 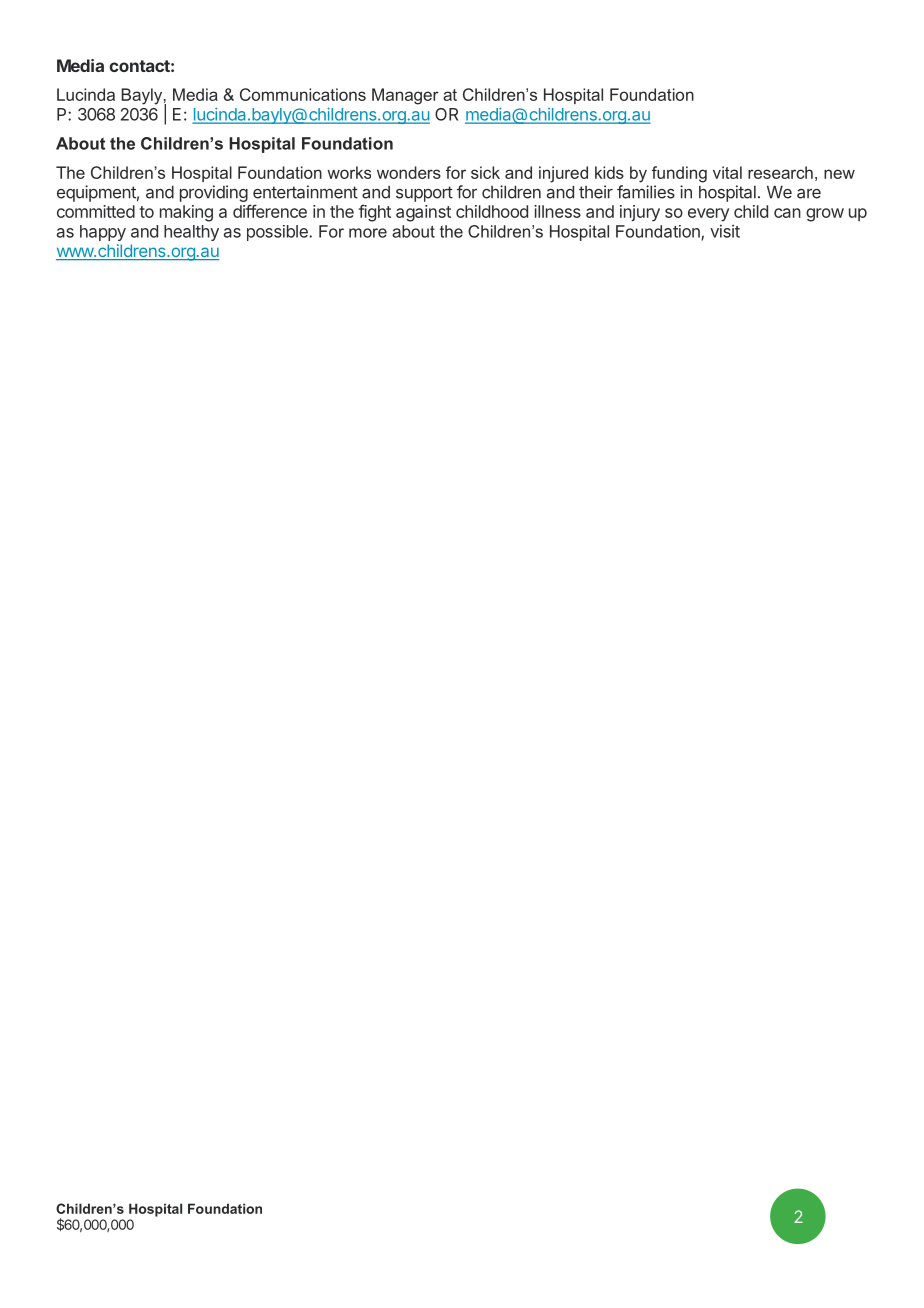 What do you see at coordinates (191, 233) in the screenshot?
I see `healthy` at bounding box center [191, 233].
